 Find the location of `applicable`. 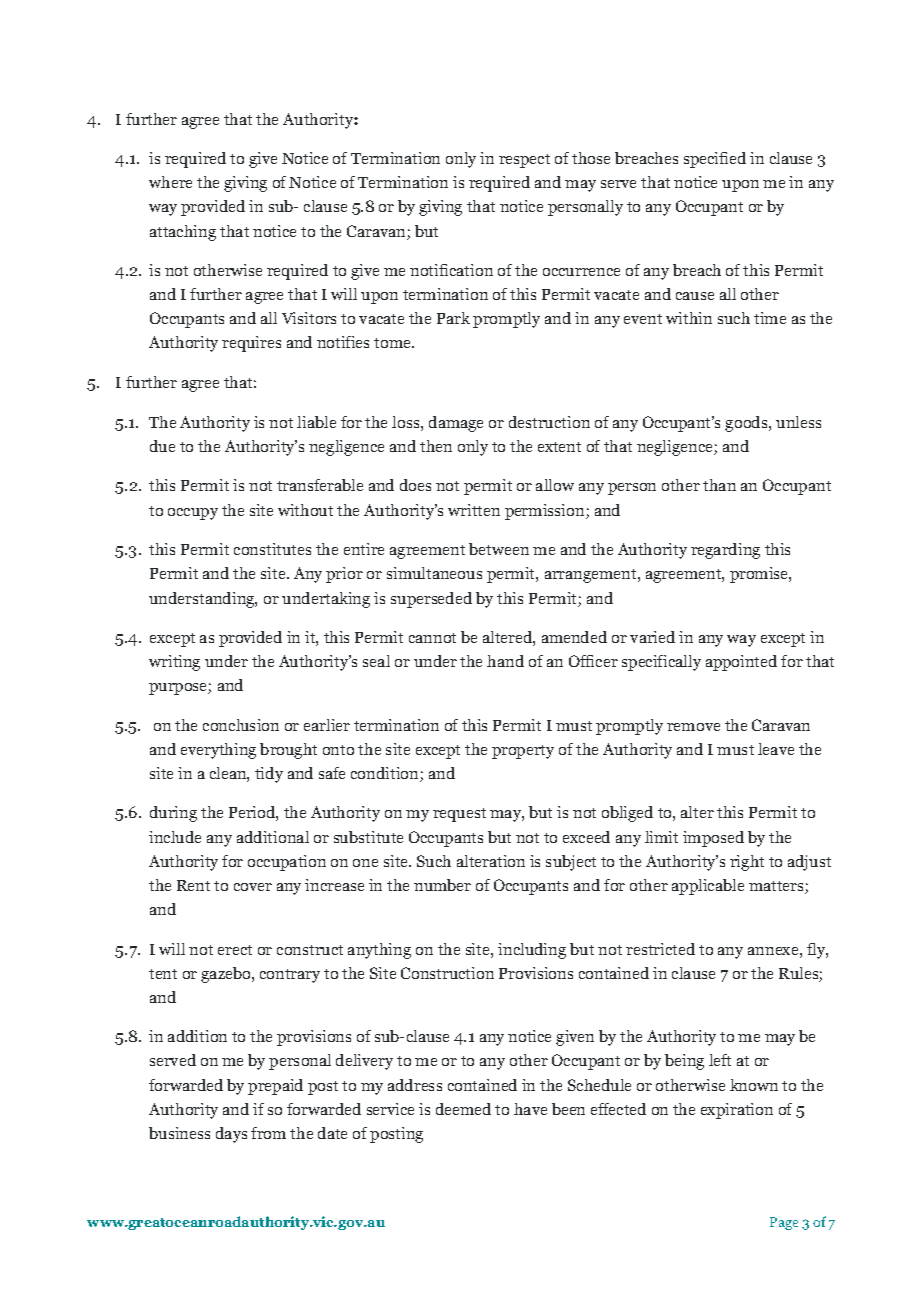

applicable is located at coordinates (708, 887).
